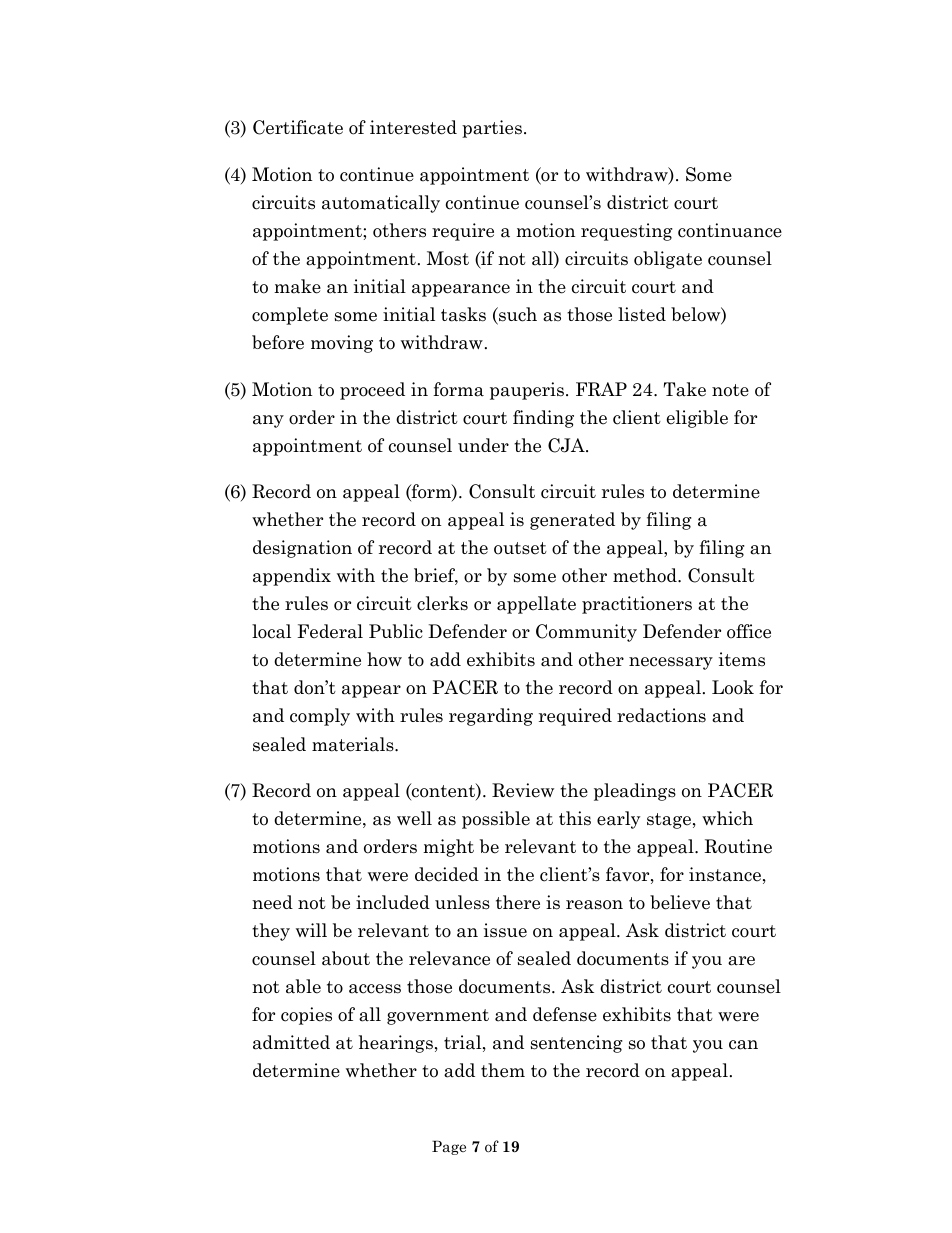 This screenshot has height=1233, width=952. I want to click on believe, so click(680, 902).
